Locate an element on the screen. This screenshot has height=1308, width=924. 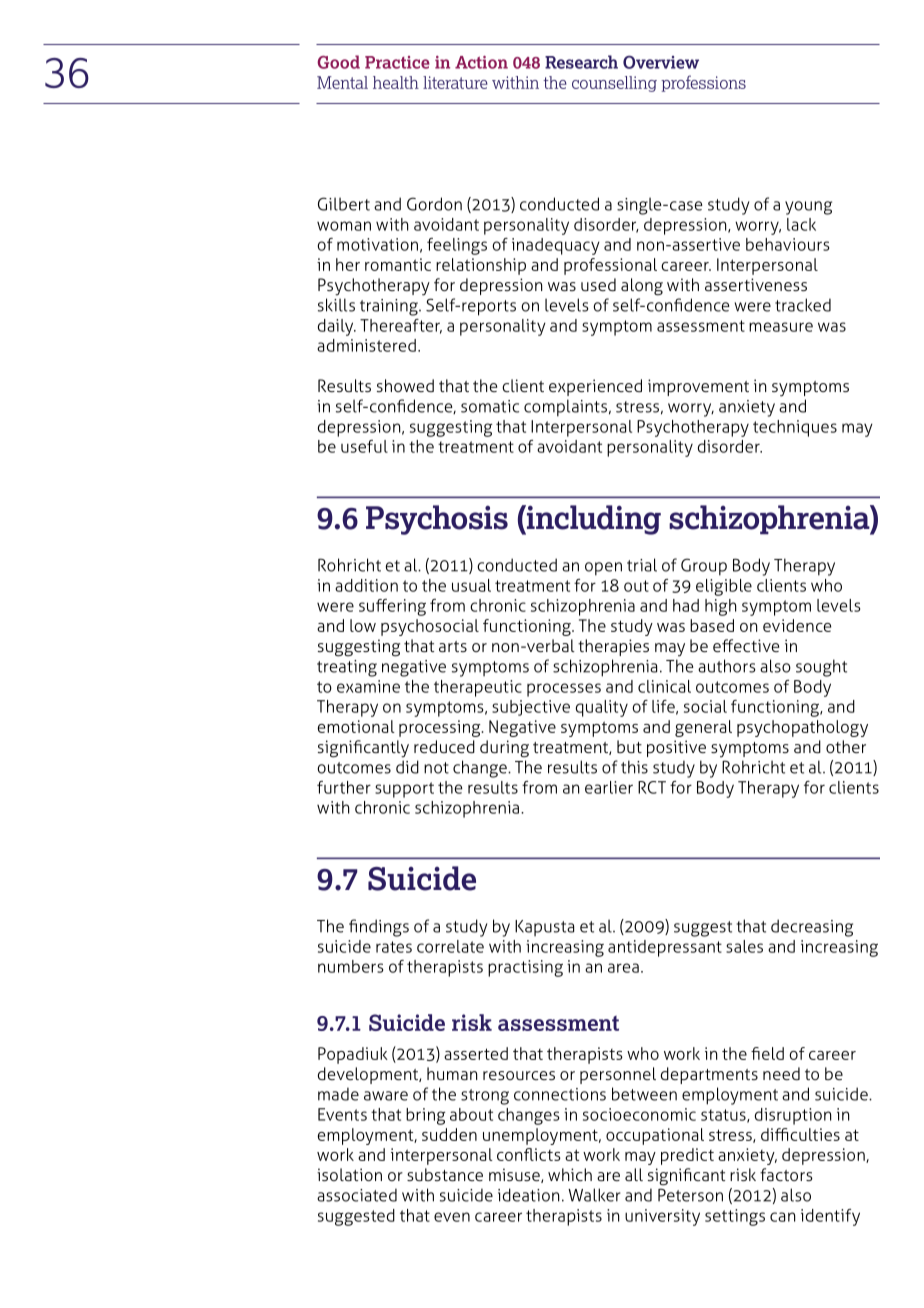
Walker is located at coordinates (594, 1195).
